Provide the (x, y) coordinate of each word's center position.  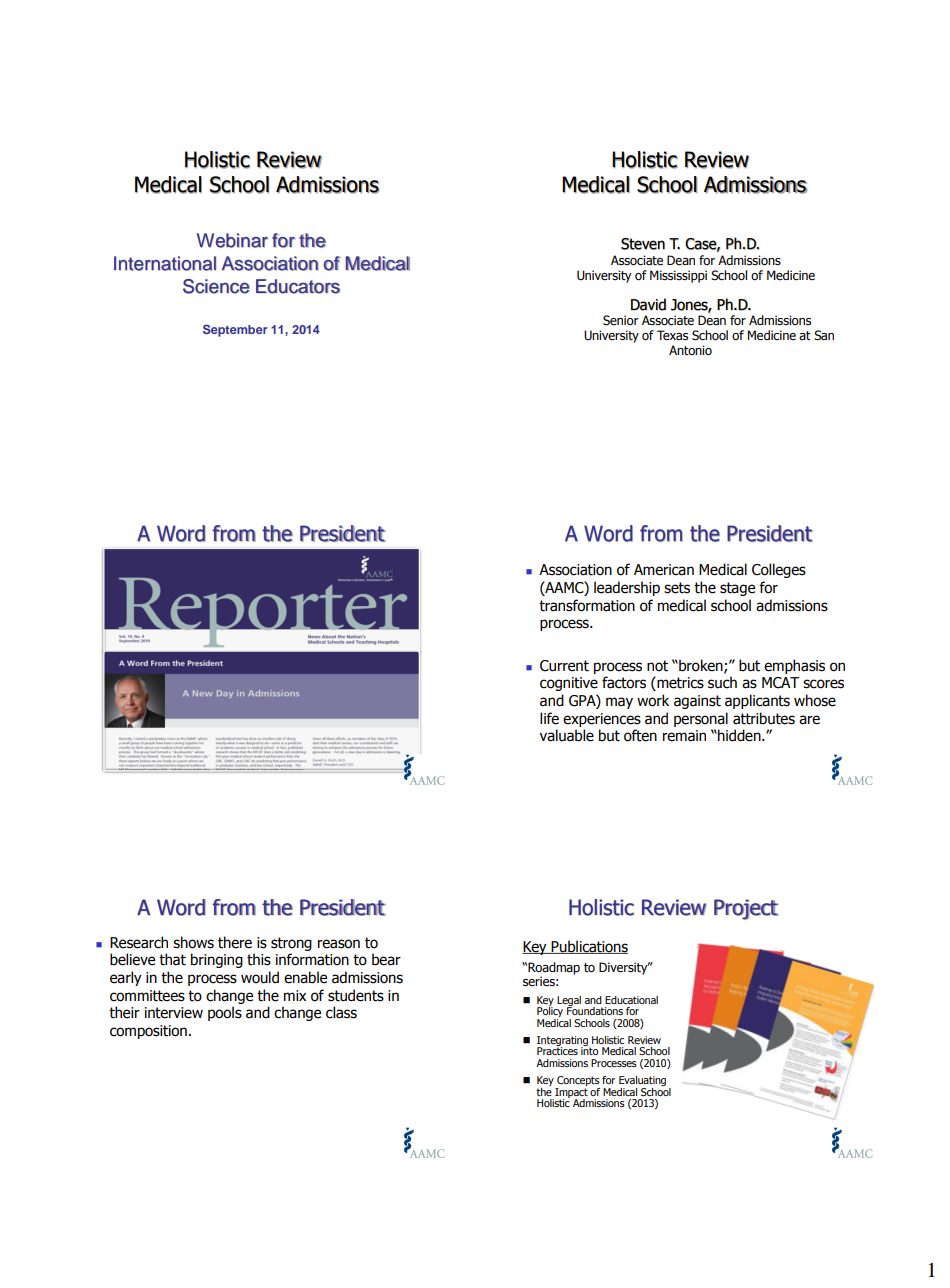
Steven (643, 244)
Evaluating (642, 1082)
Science (216, 286)
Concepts (577, 1082)
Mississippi (678, 276)
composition (148, 1032)
